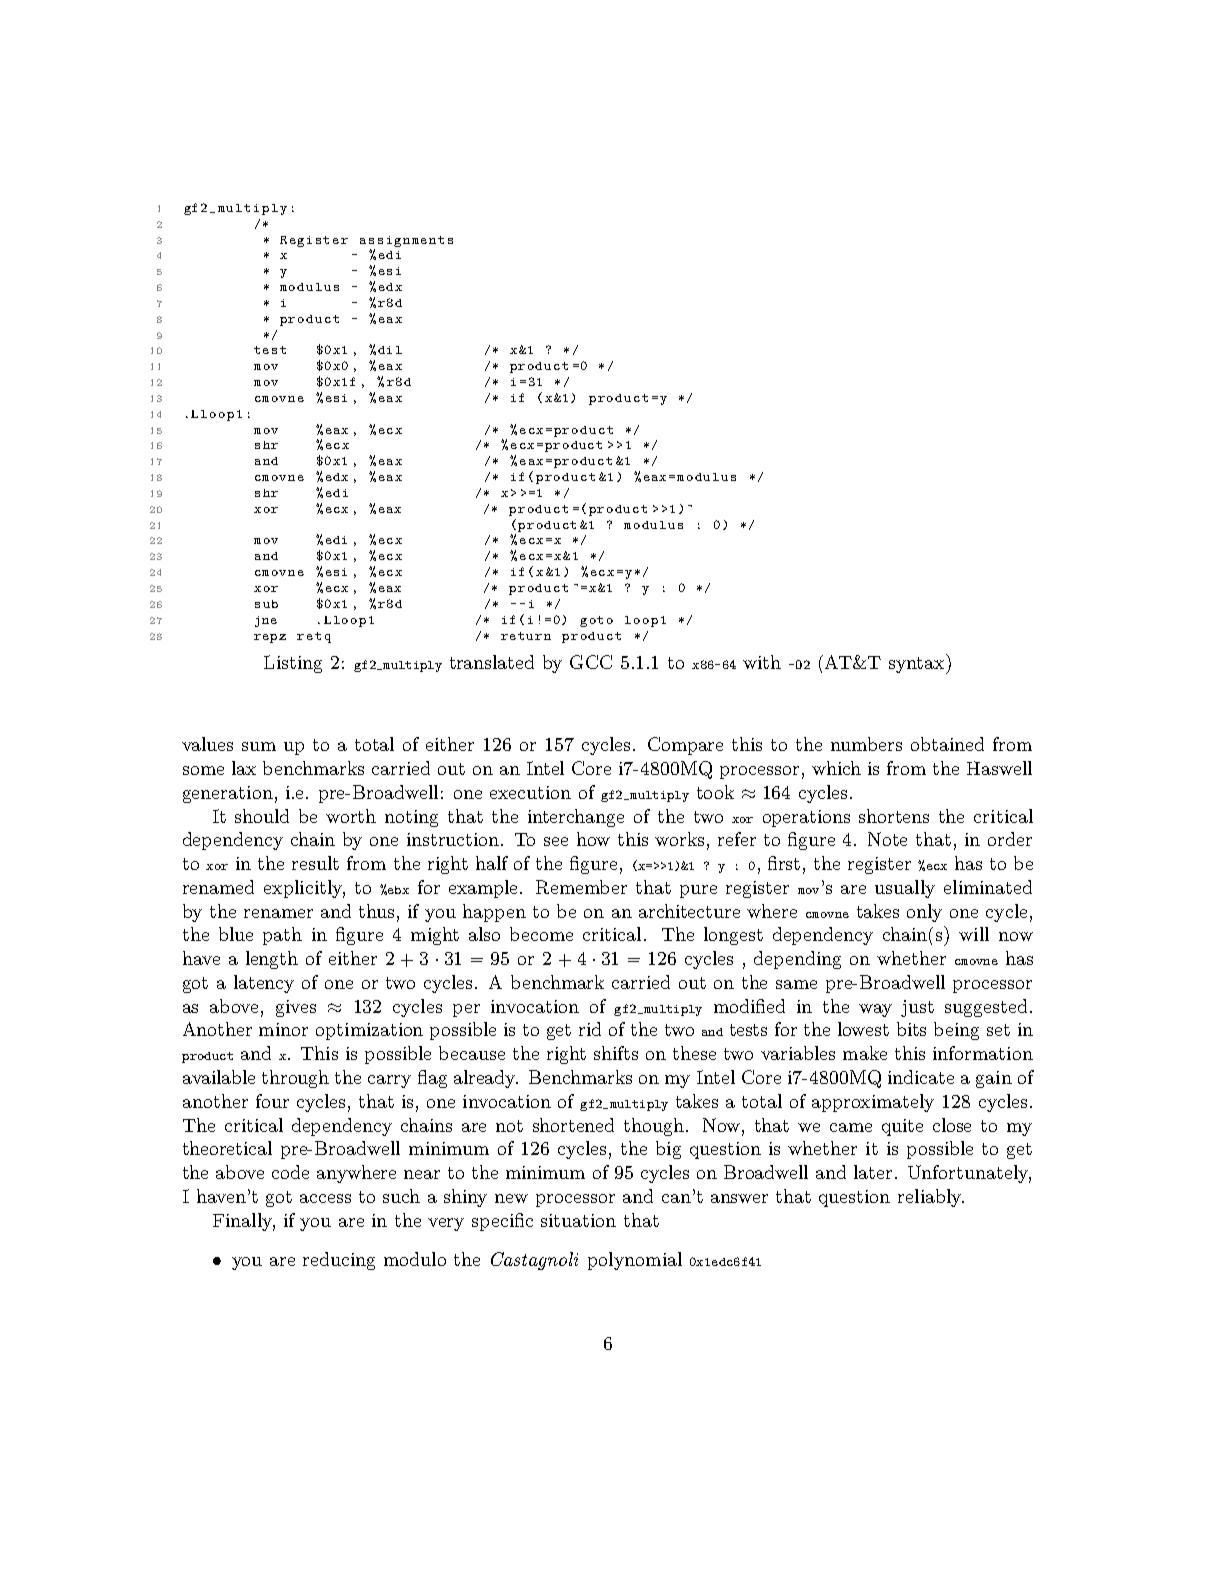 This page has height=1574, width=1216. Describe the element at coordinates (947, 744) in the page. I see `obtained` at that location.
